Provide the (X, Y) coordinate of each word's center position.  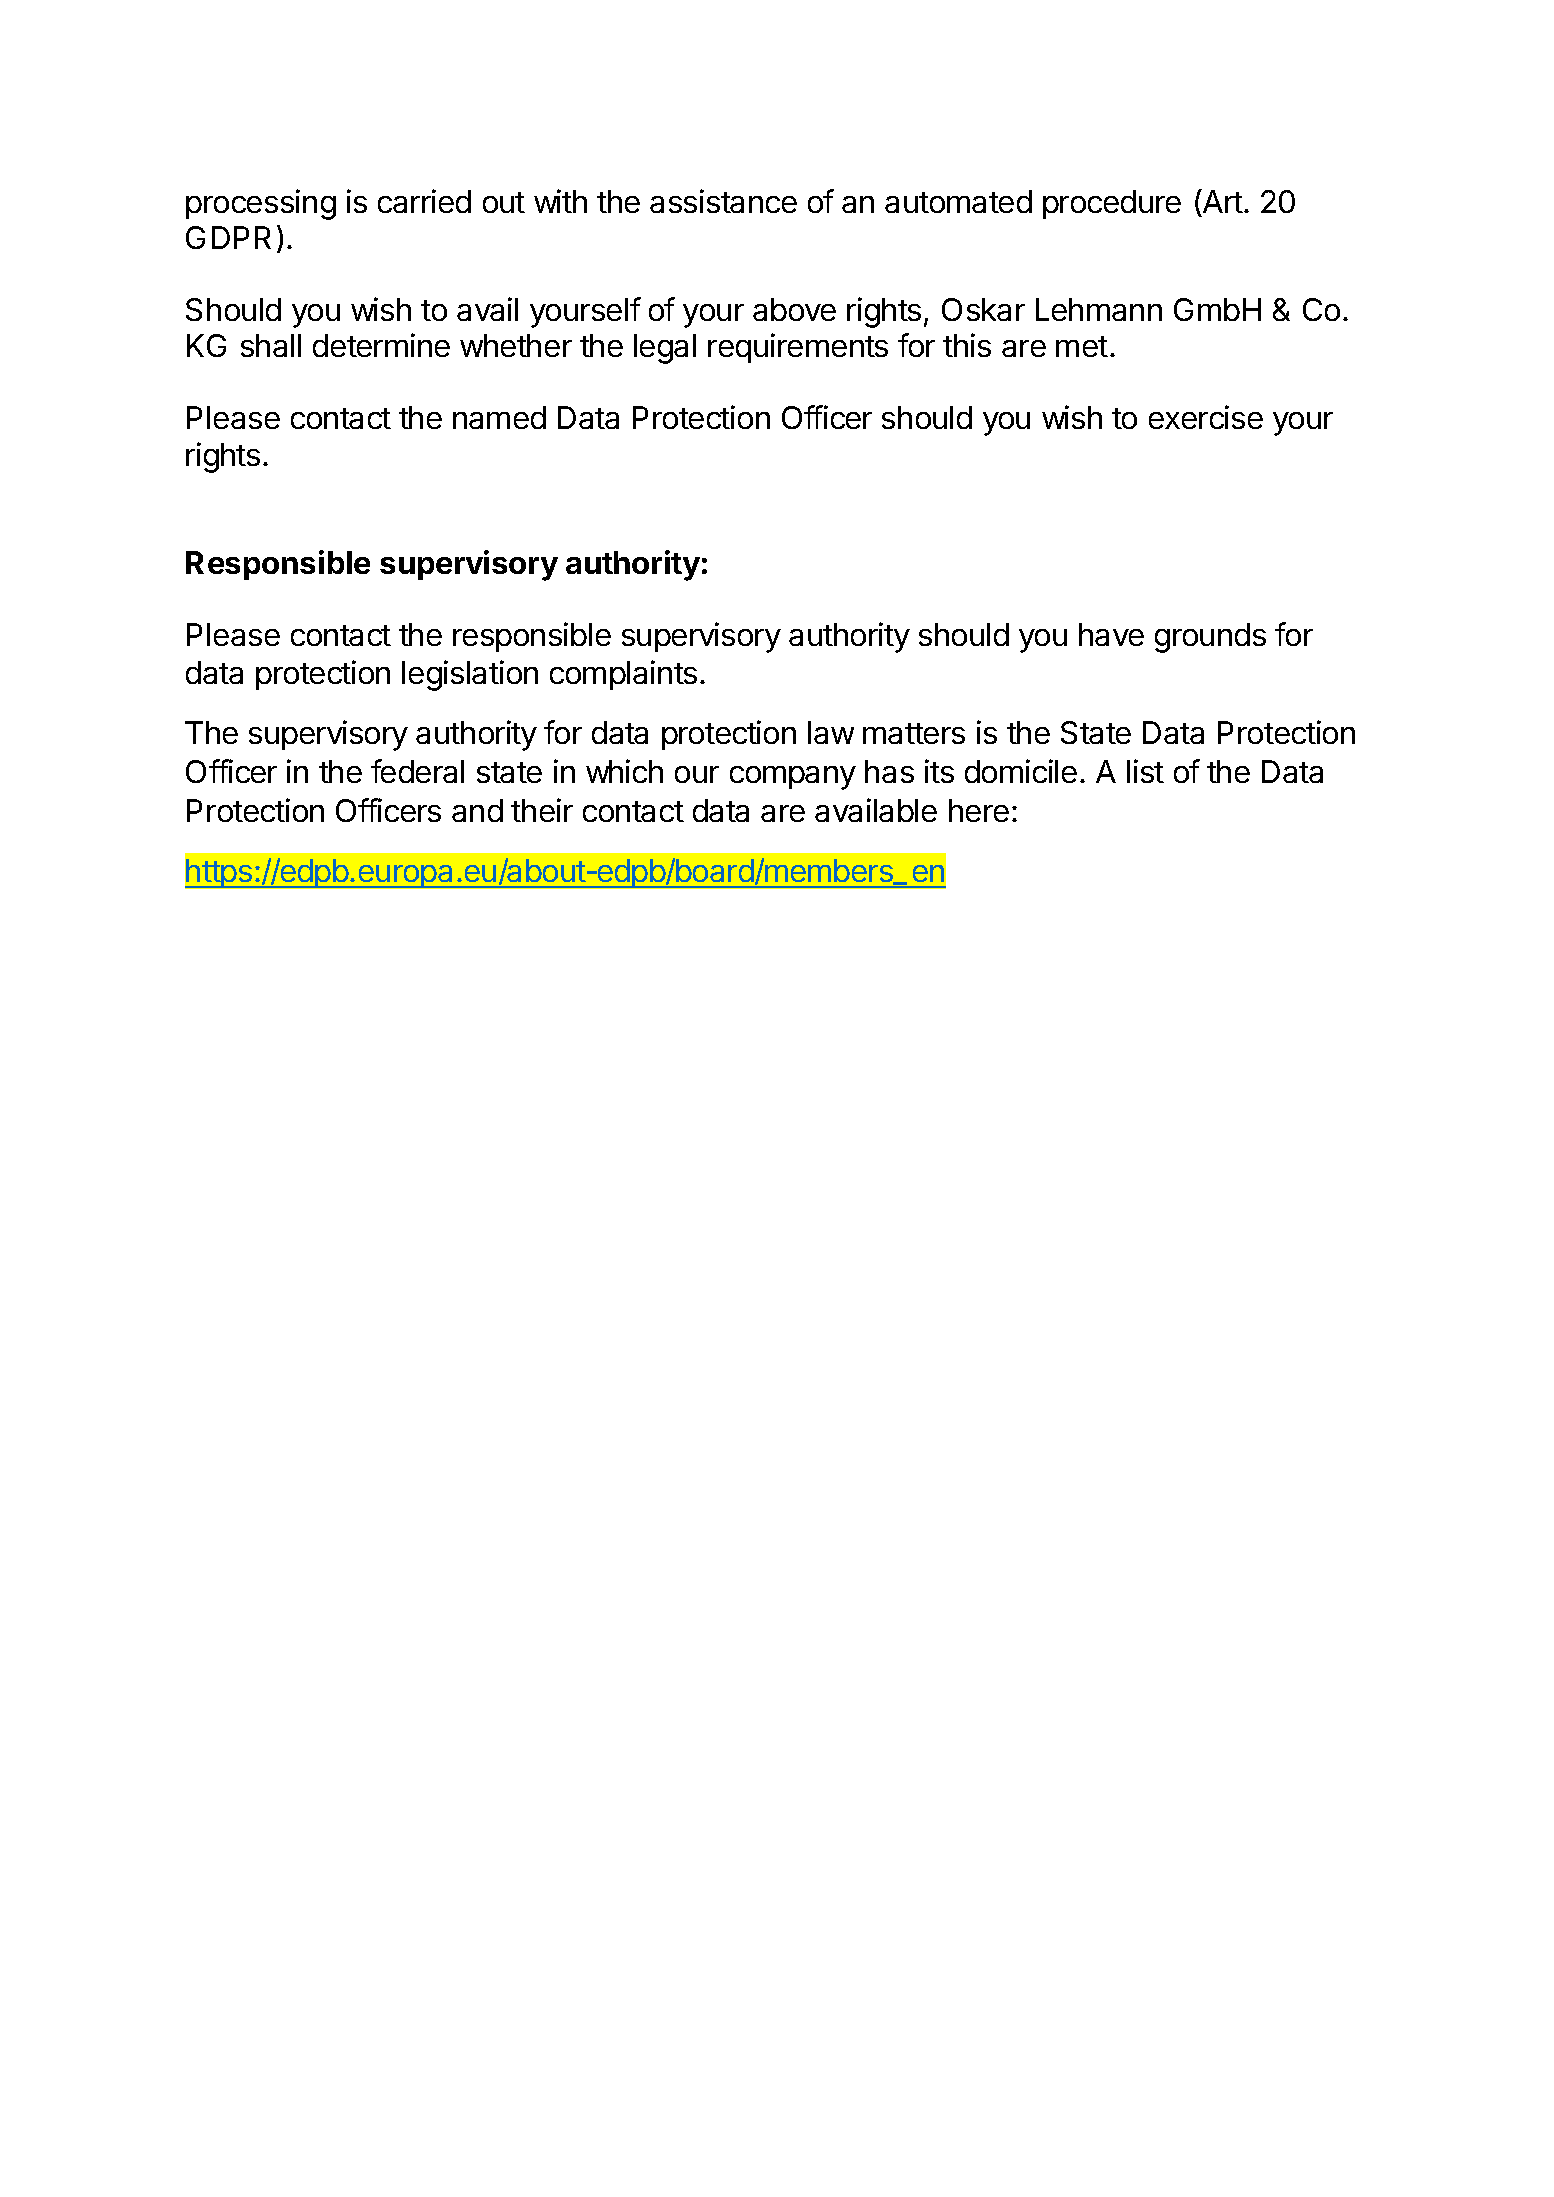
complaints (623, 675)
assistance (723, 201)
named (499, 417)
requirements (798, 348)
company (793, 778)
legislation (470, 675)
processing (261, 204)
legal (665, 349)
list (1145, 771)
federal (417, 771)
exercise (1206, 417)
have (1111, 634)
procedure (1112, 204)
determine (381, 345)
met (1082, 346)
